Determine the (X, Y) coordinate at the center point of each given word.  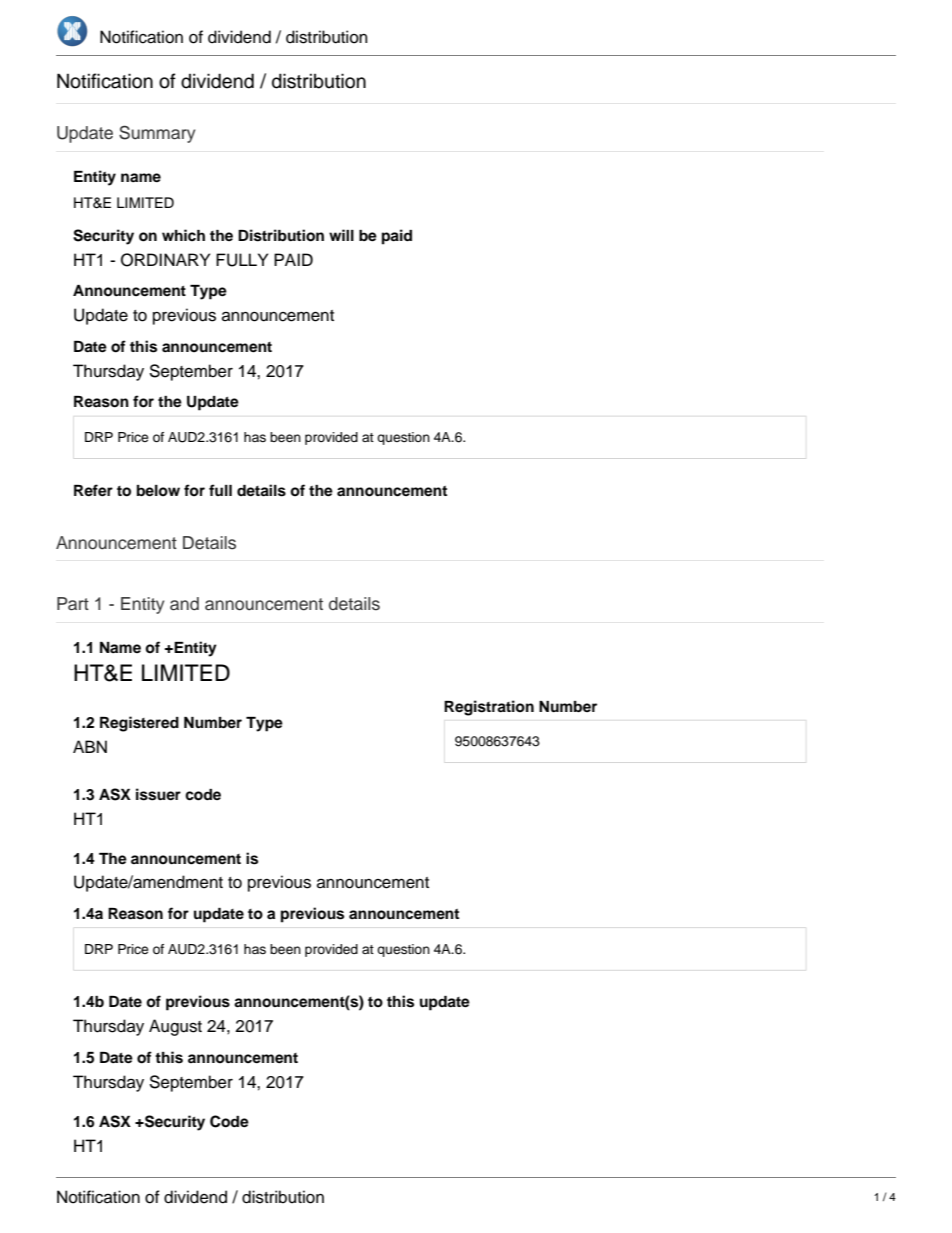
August (175, 1027)
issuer (158, 794)
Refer (93, 490)
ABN (90, 746)
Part (73, 604)
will (341, 235)
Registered (139, 724)
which (183, 235)
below (158, 491)
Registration (489, 708)
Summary (157, 134)
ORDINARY (165, 260)
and (184, 604)
